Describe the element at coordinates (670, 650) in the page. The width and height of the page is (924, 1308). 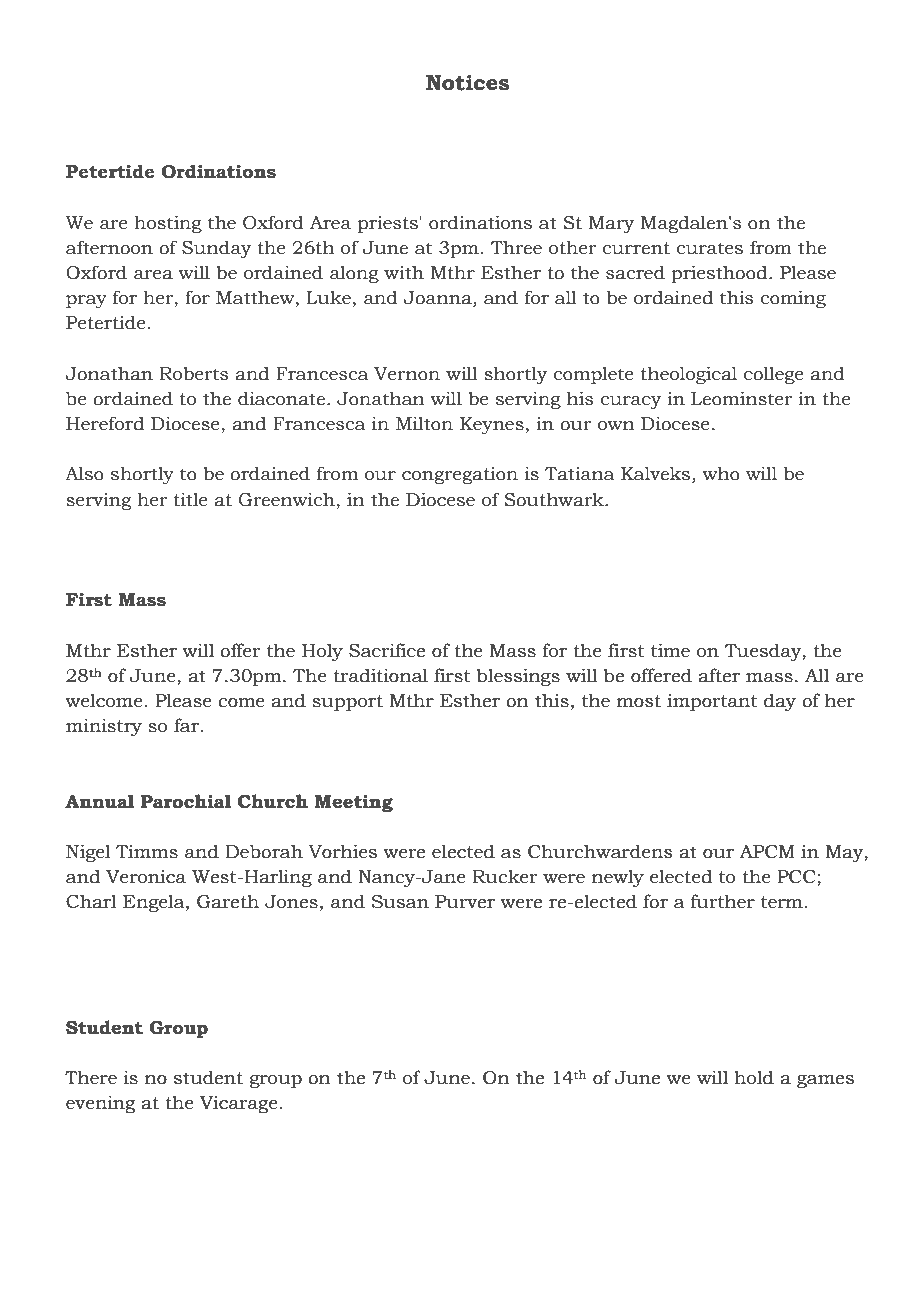
I see `time` at that location.
